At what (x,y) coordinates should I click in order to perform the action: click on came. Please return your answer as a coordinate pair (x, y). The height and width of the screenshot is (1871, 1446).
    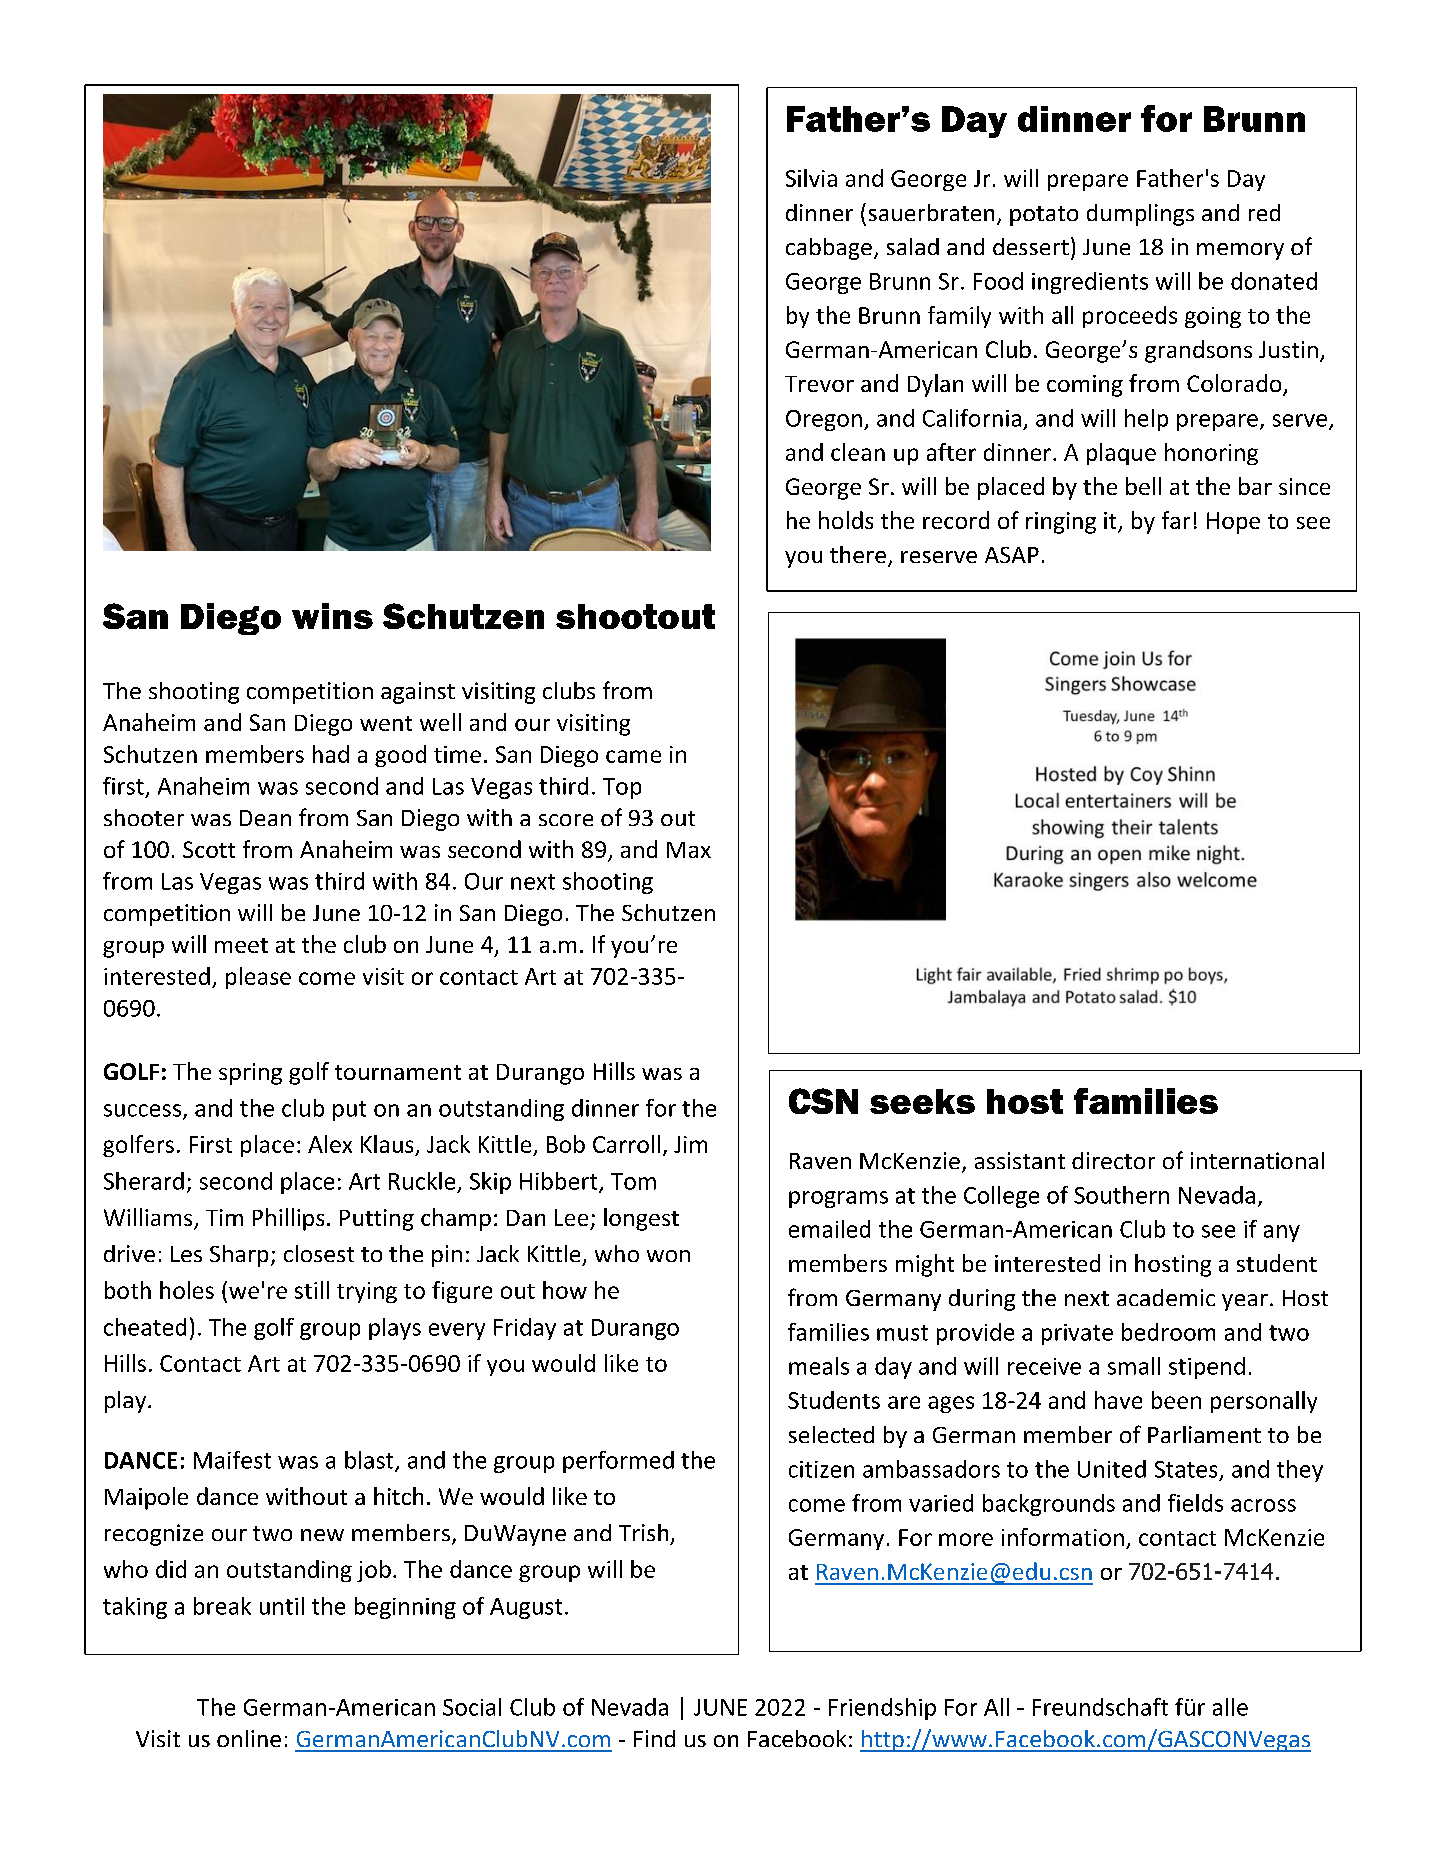
    Looking at the image, I should click on (633, 756).
